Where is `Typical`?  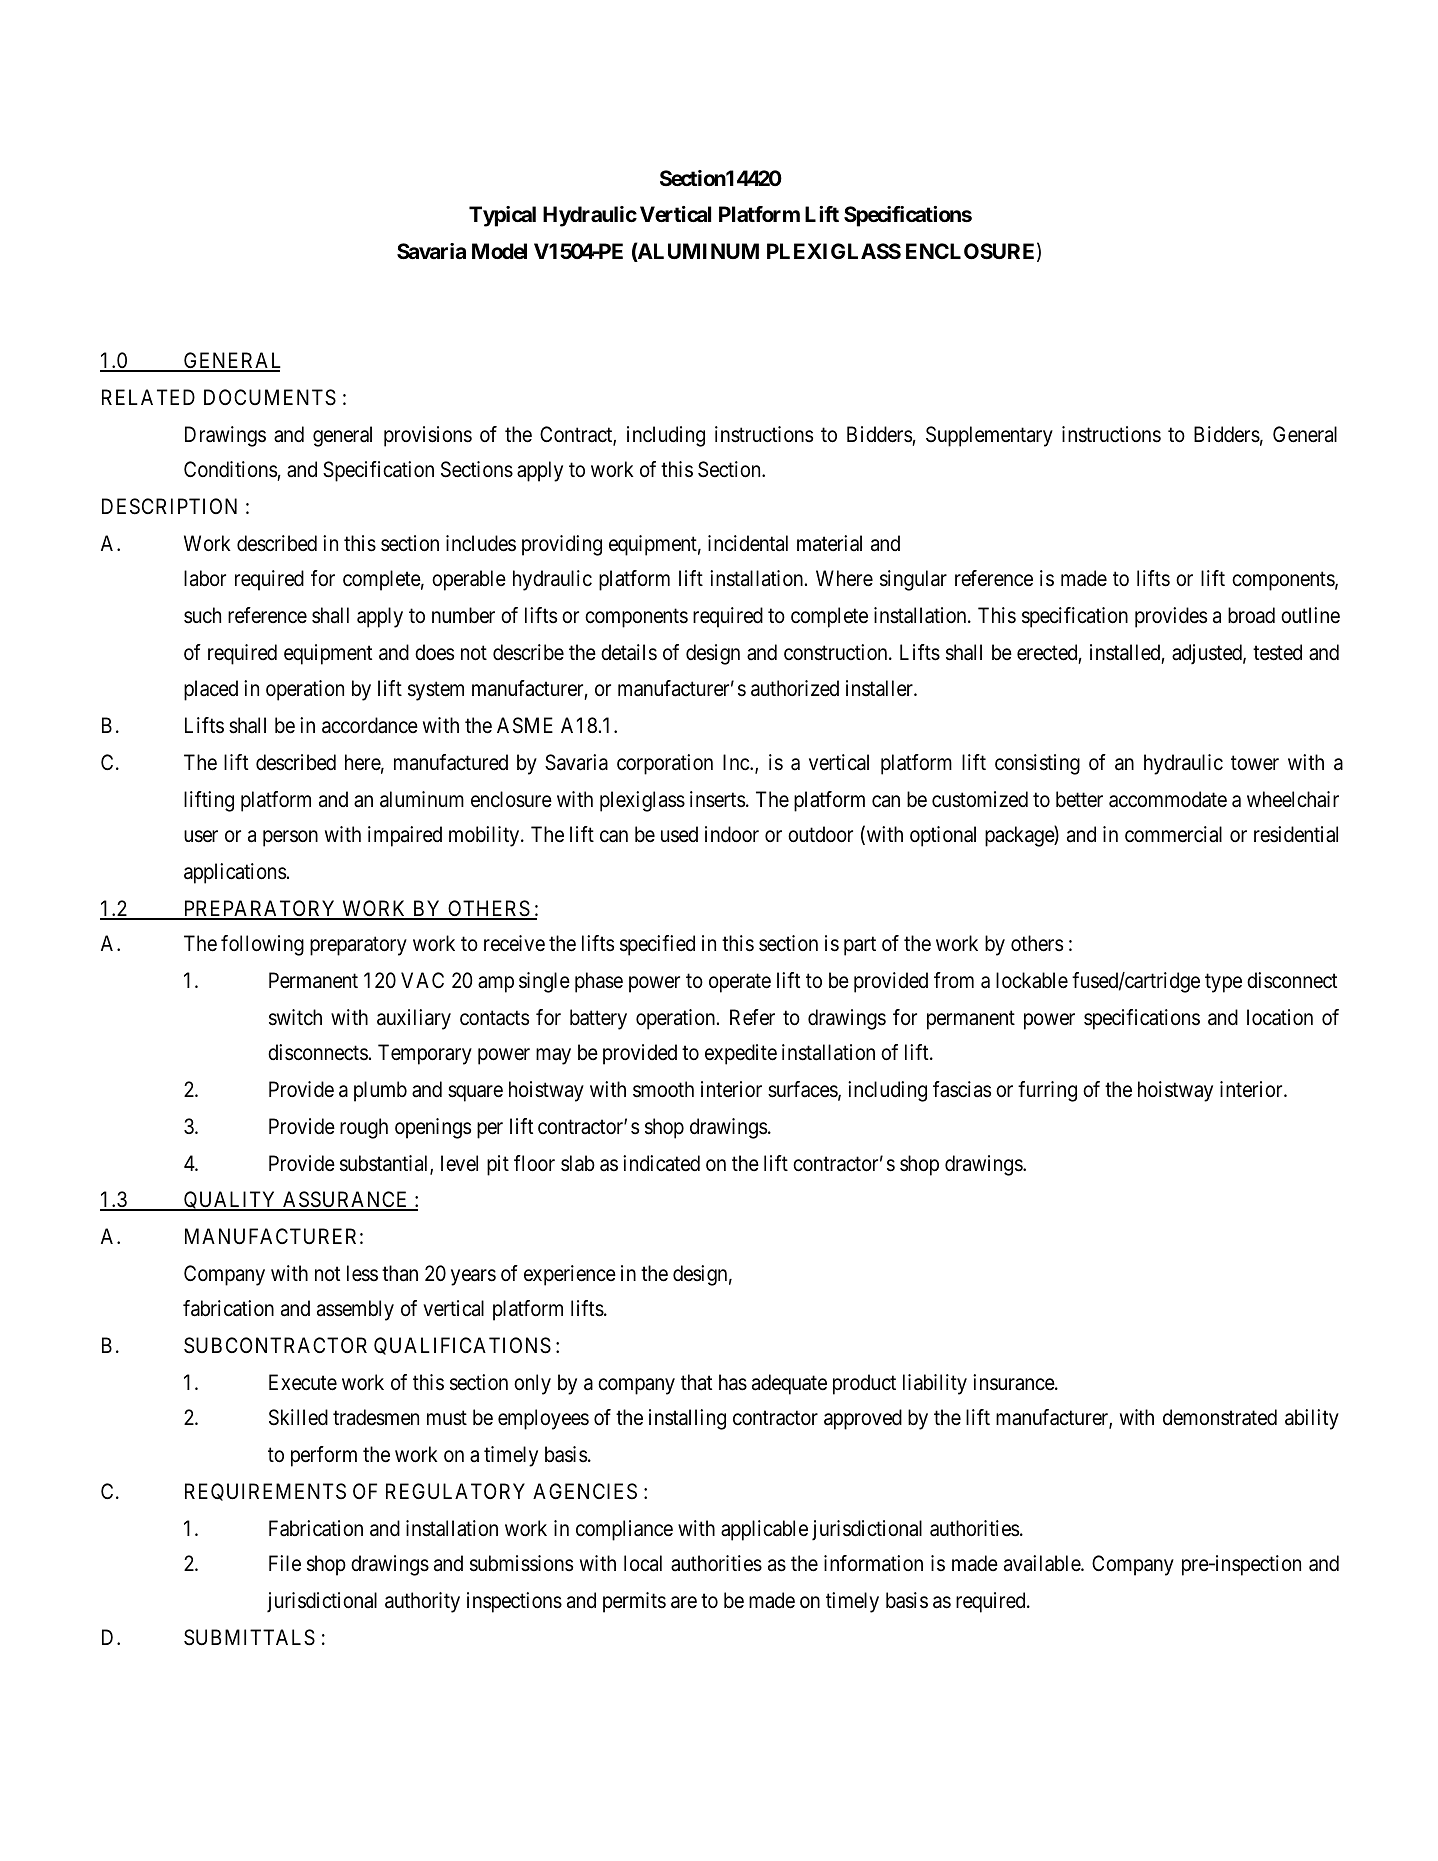 Typical is located at coordinates (502, 216).
